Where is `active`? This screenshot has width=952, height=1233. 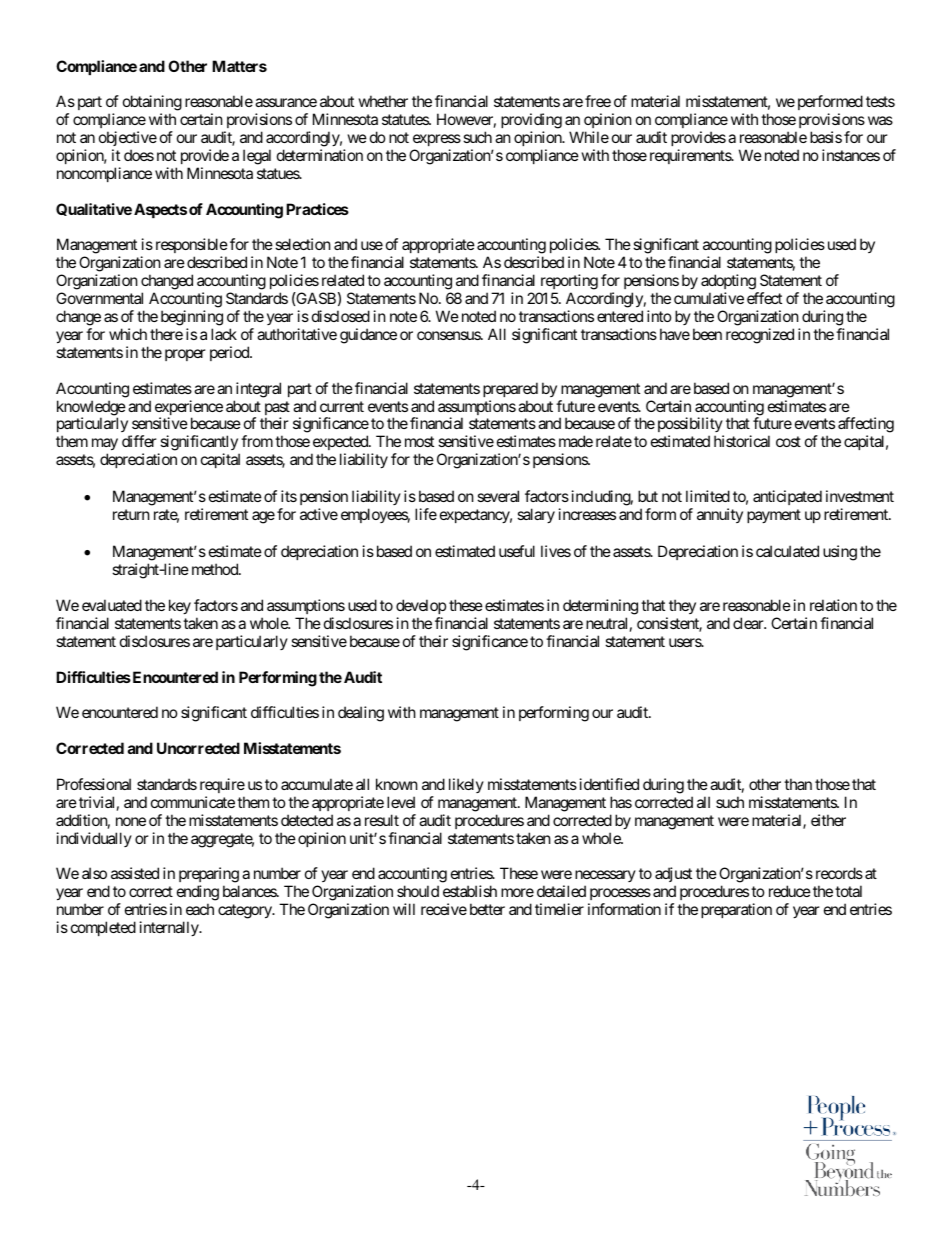 active is located at coordinates (319, 514).
